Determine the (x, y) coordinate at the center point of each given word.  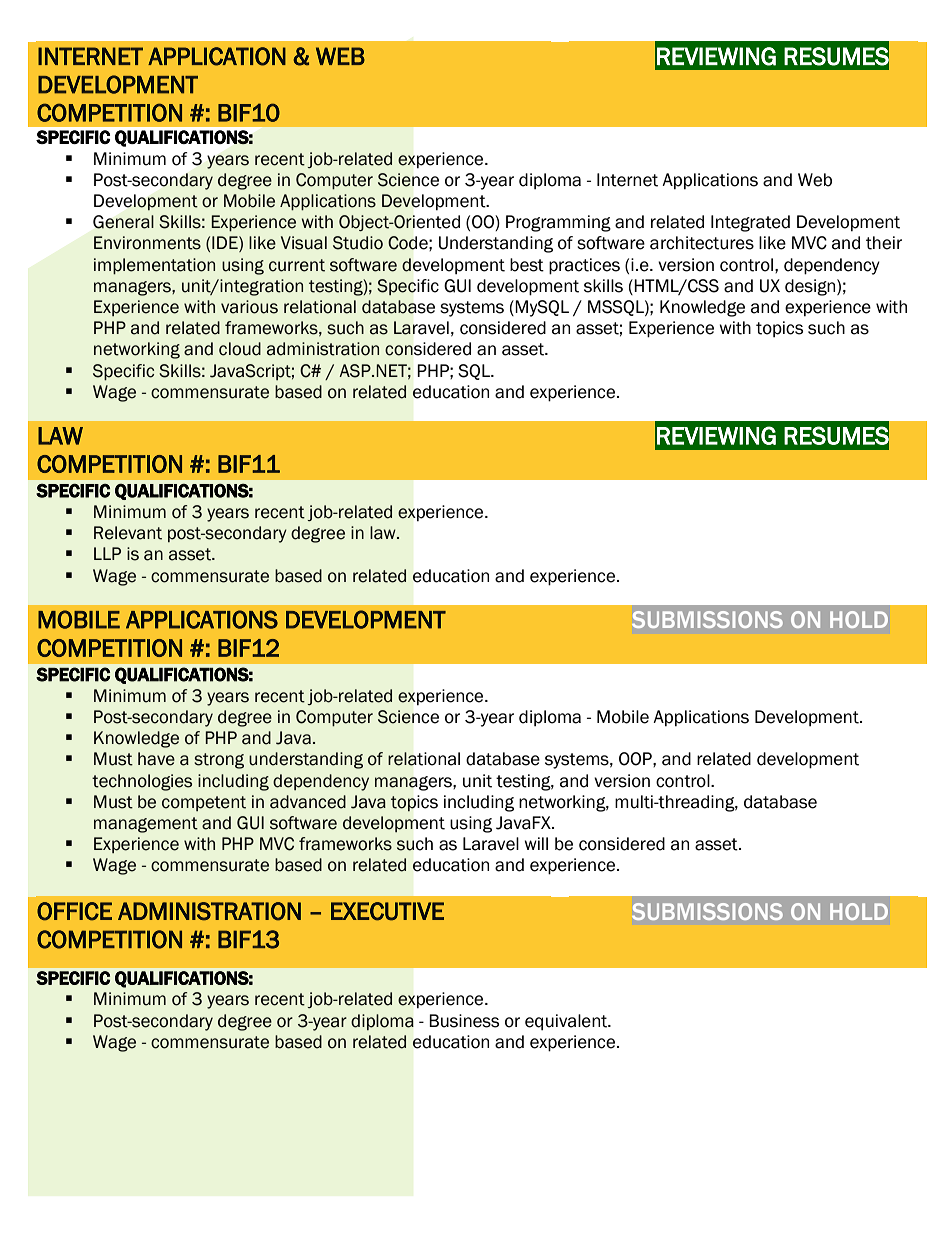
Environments (147, 243)
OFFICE (74, 911)
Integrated (750, 223)
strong (219, 761)
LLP (107, 553)
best (527, 265)
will (536, 843)
